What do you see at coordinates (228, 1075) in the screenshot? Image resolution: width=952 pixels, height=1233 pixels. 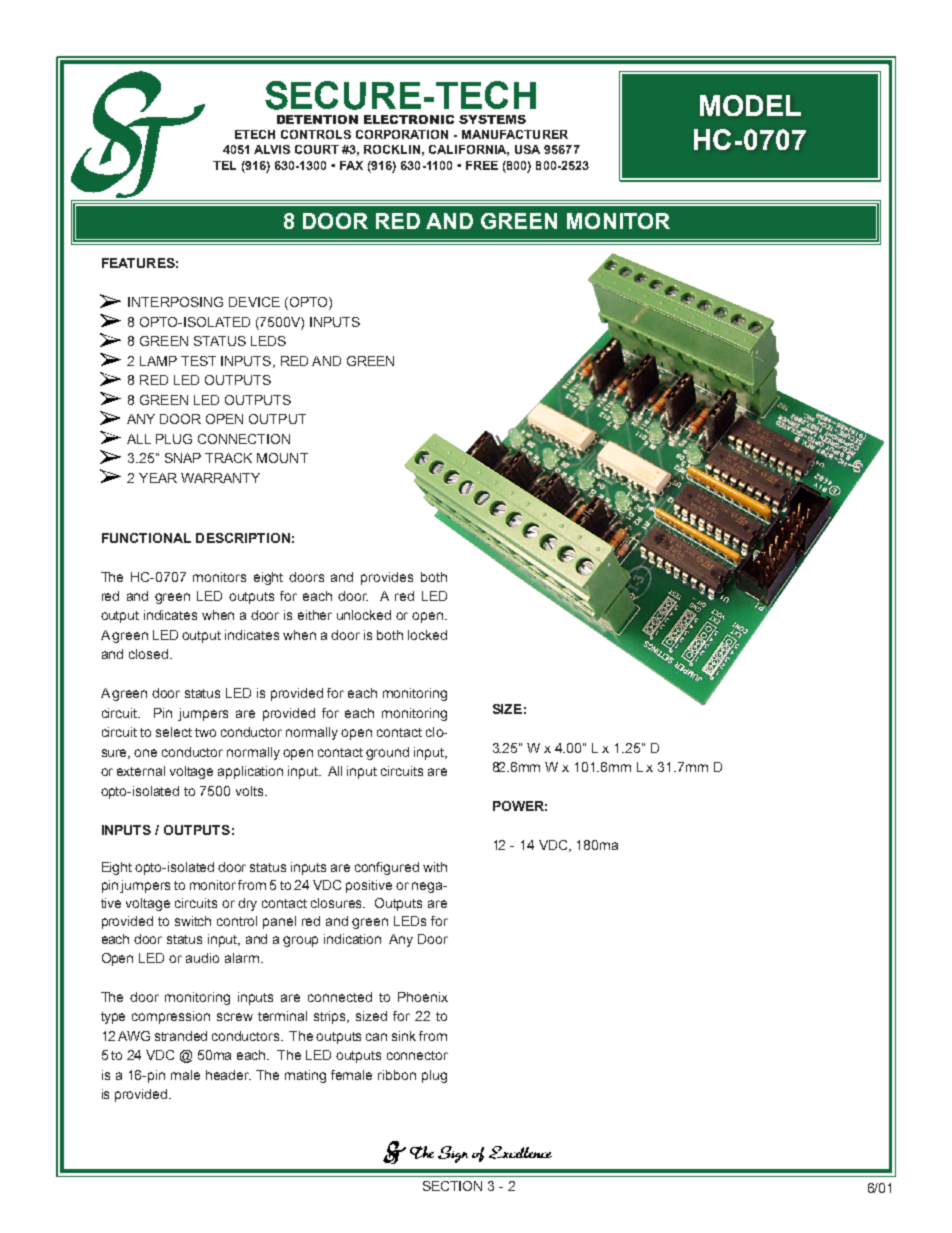 I see `header` at bounding box center [228, 1075].
